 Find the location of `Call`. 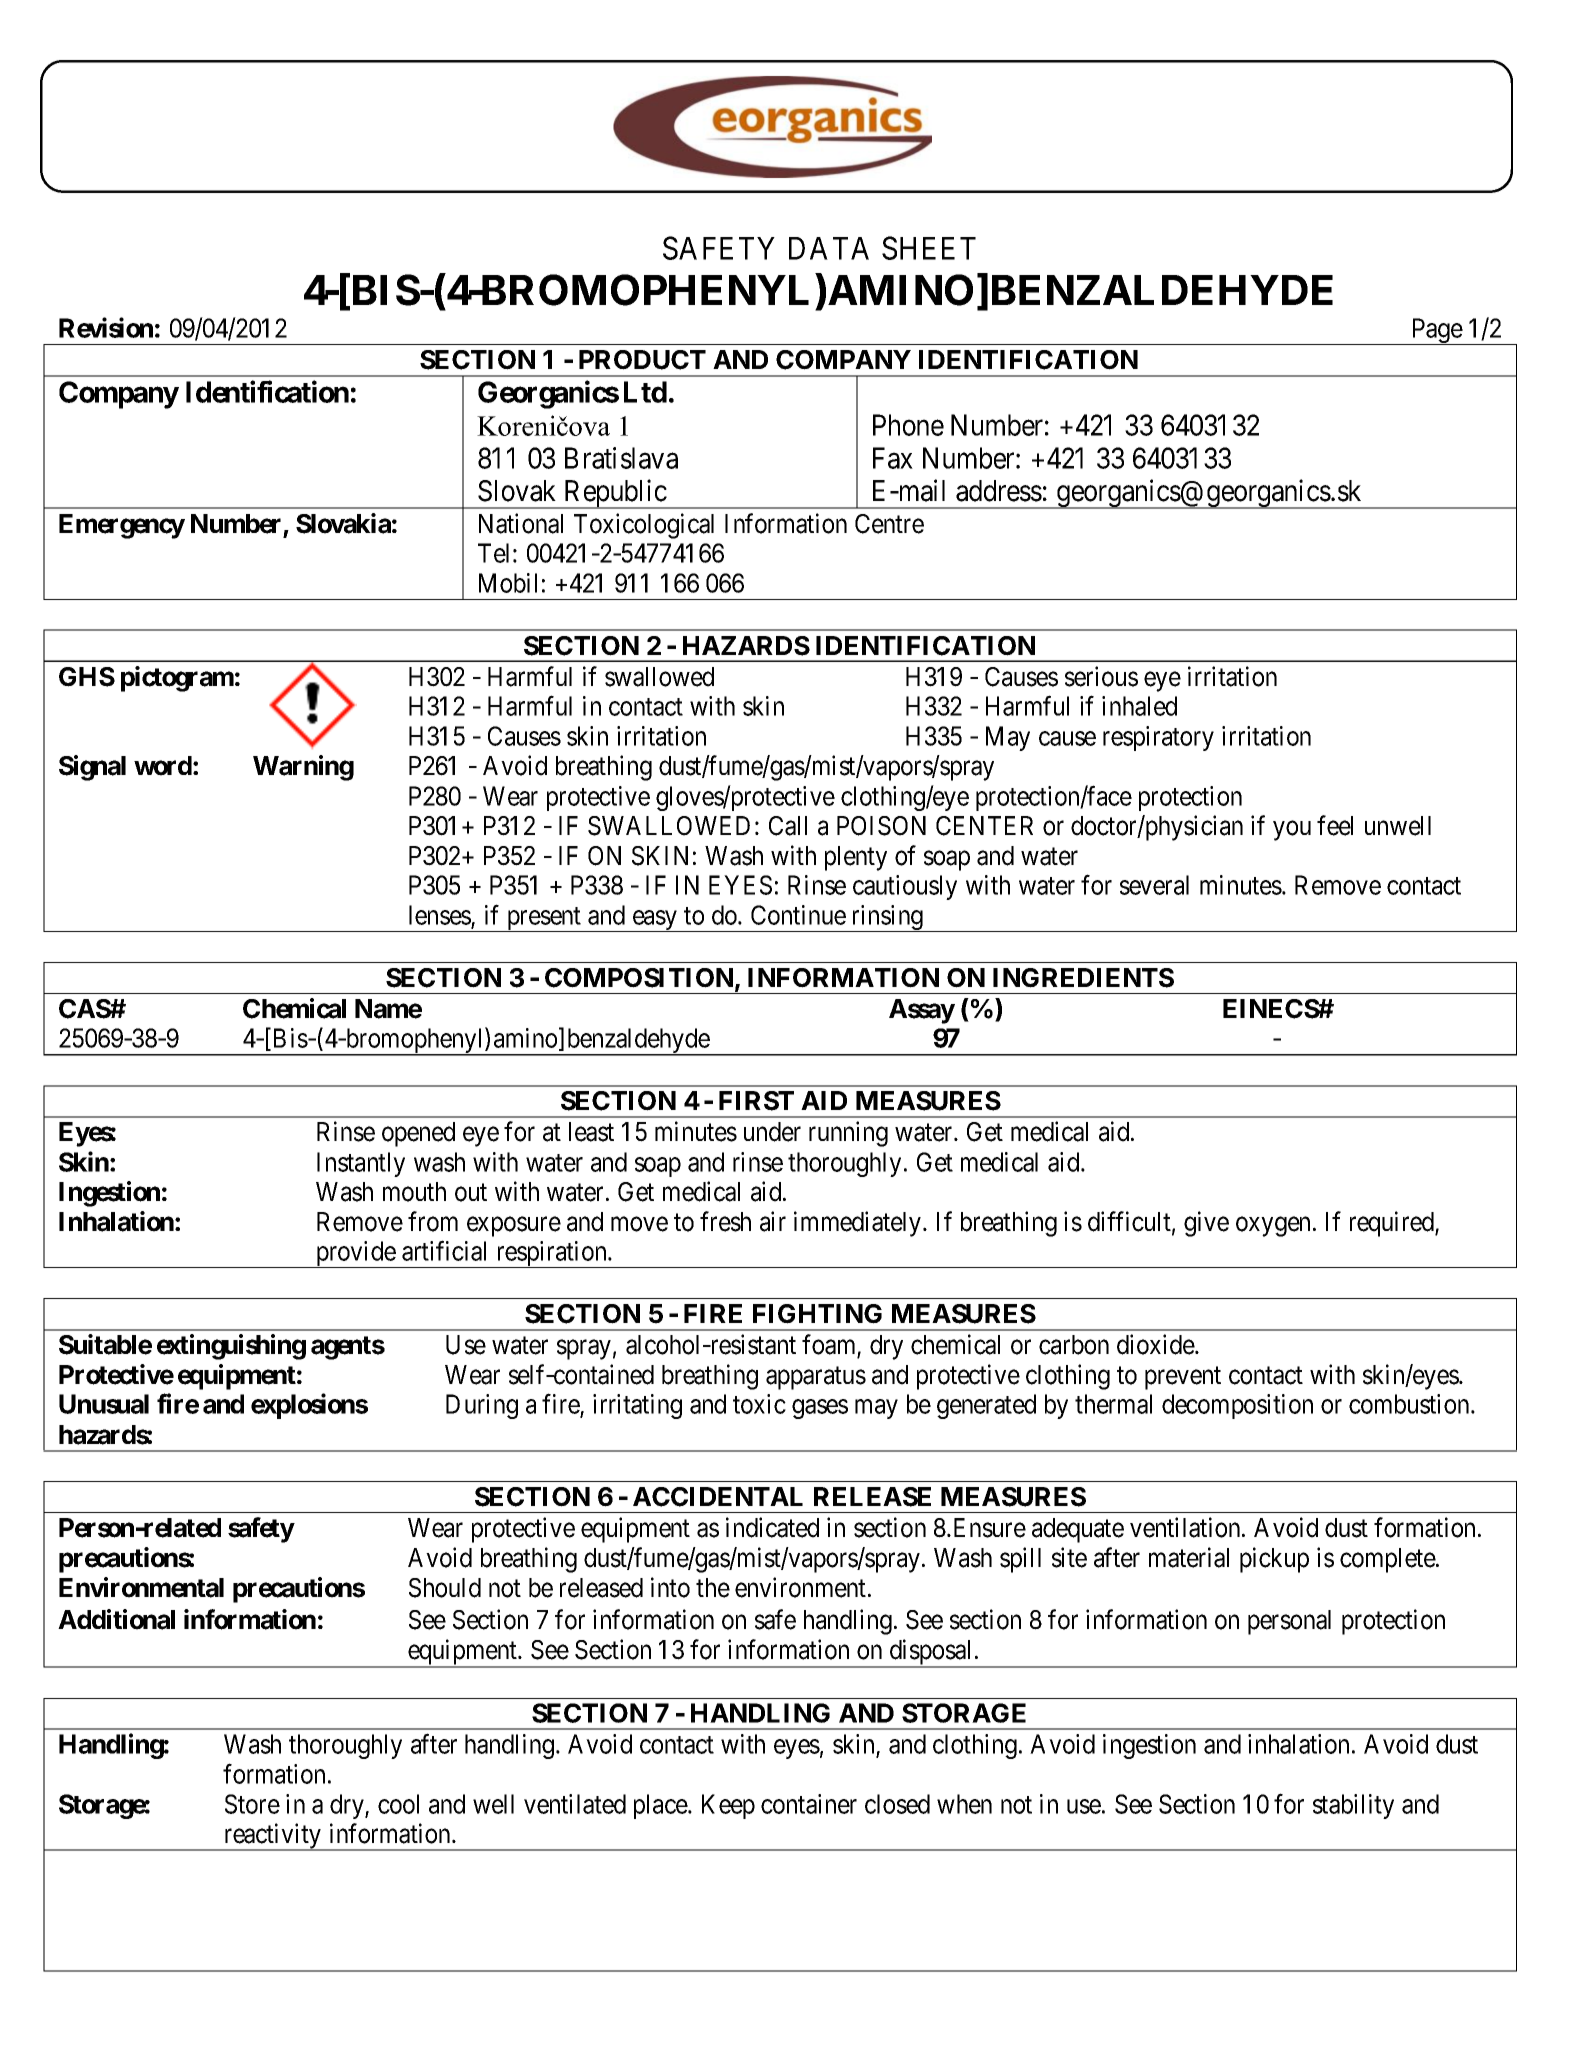

Call is located at coordinates (788, 826).
